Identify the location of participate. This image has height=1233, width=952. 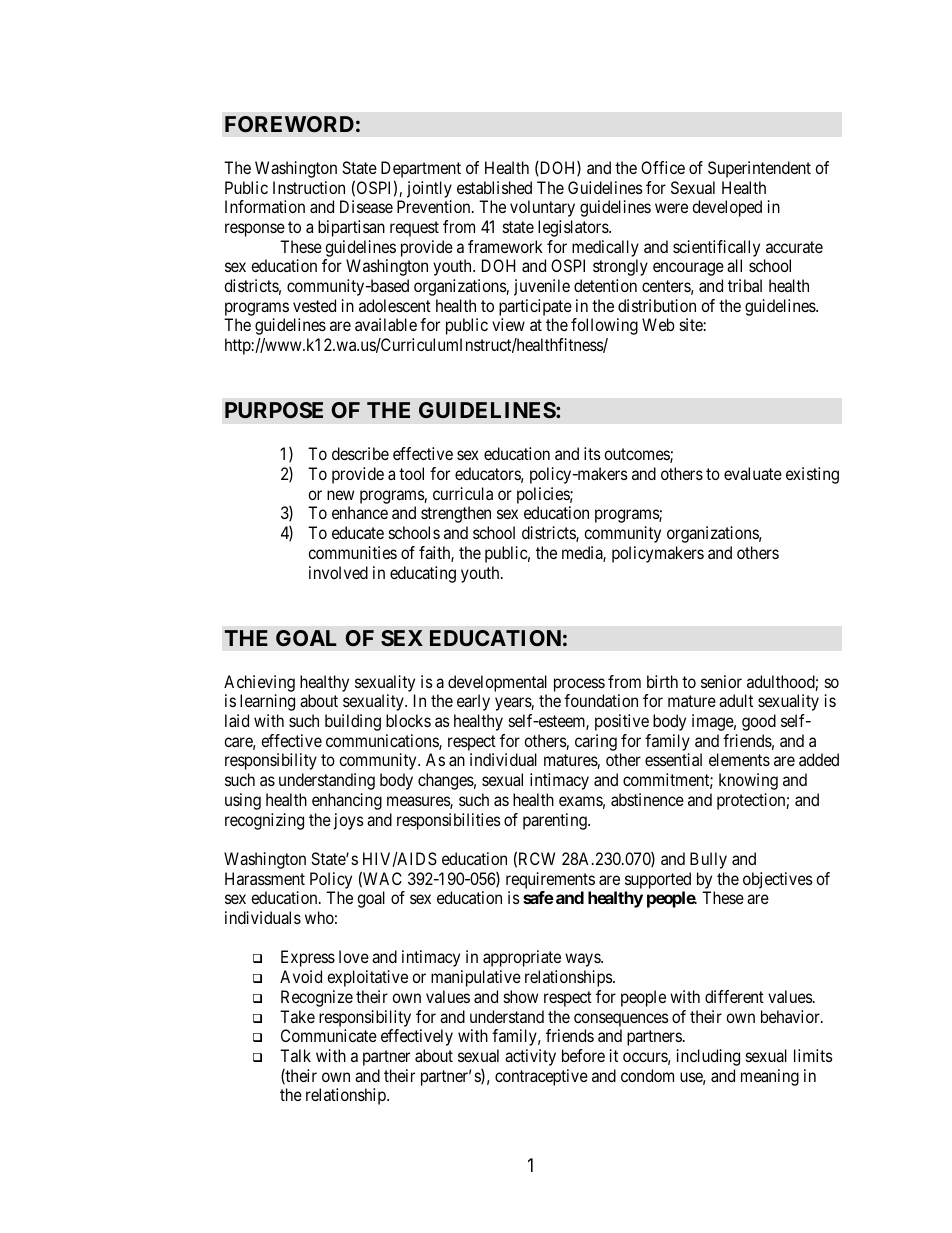
(535, 307).
